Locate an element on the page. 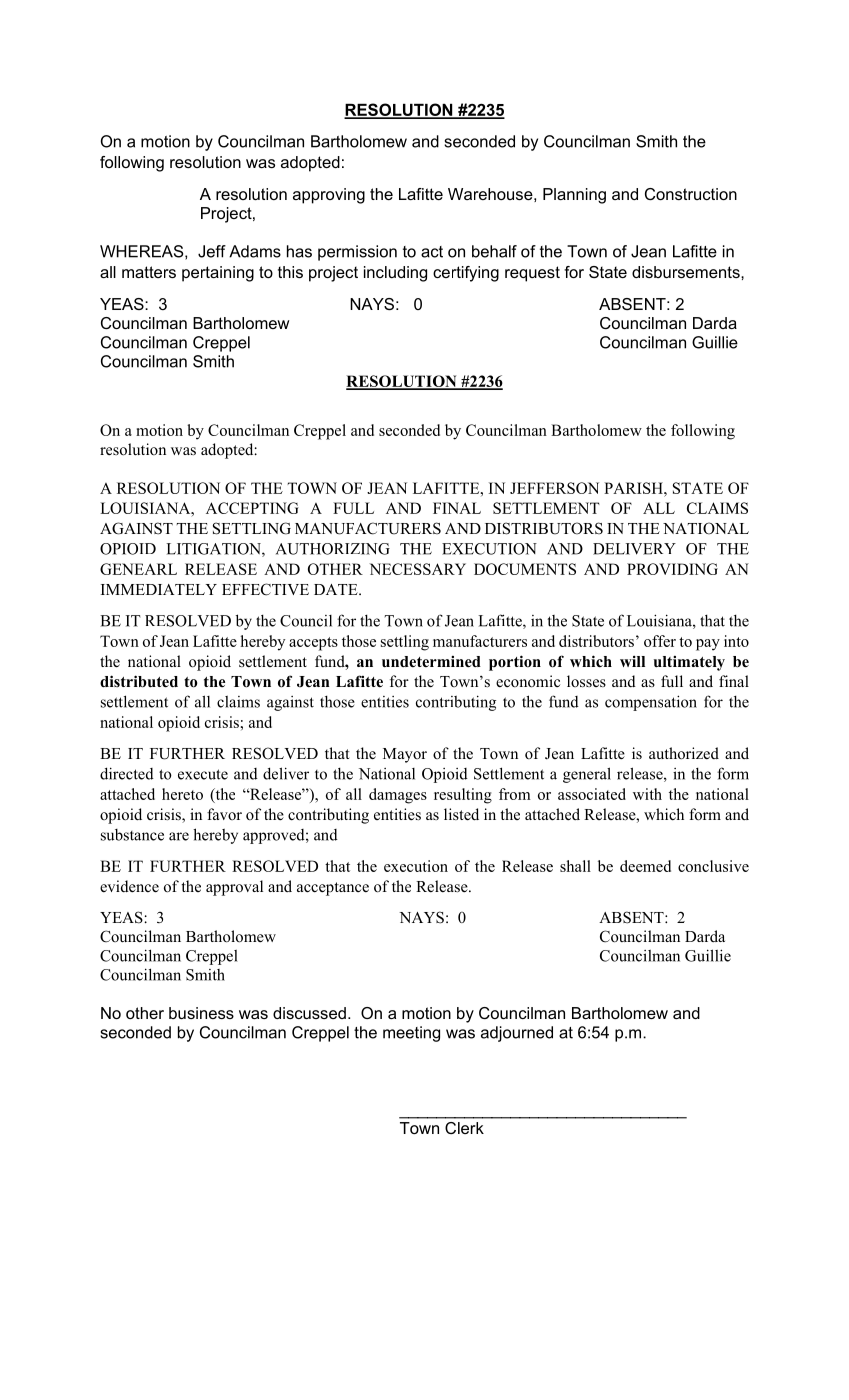  listed is located at coordinates (461, 814).
